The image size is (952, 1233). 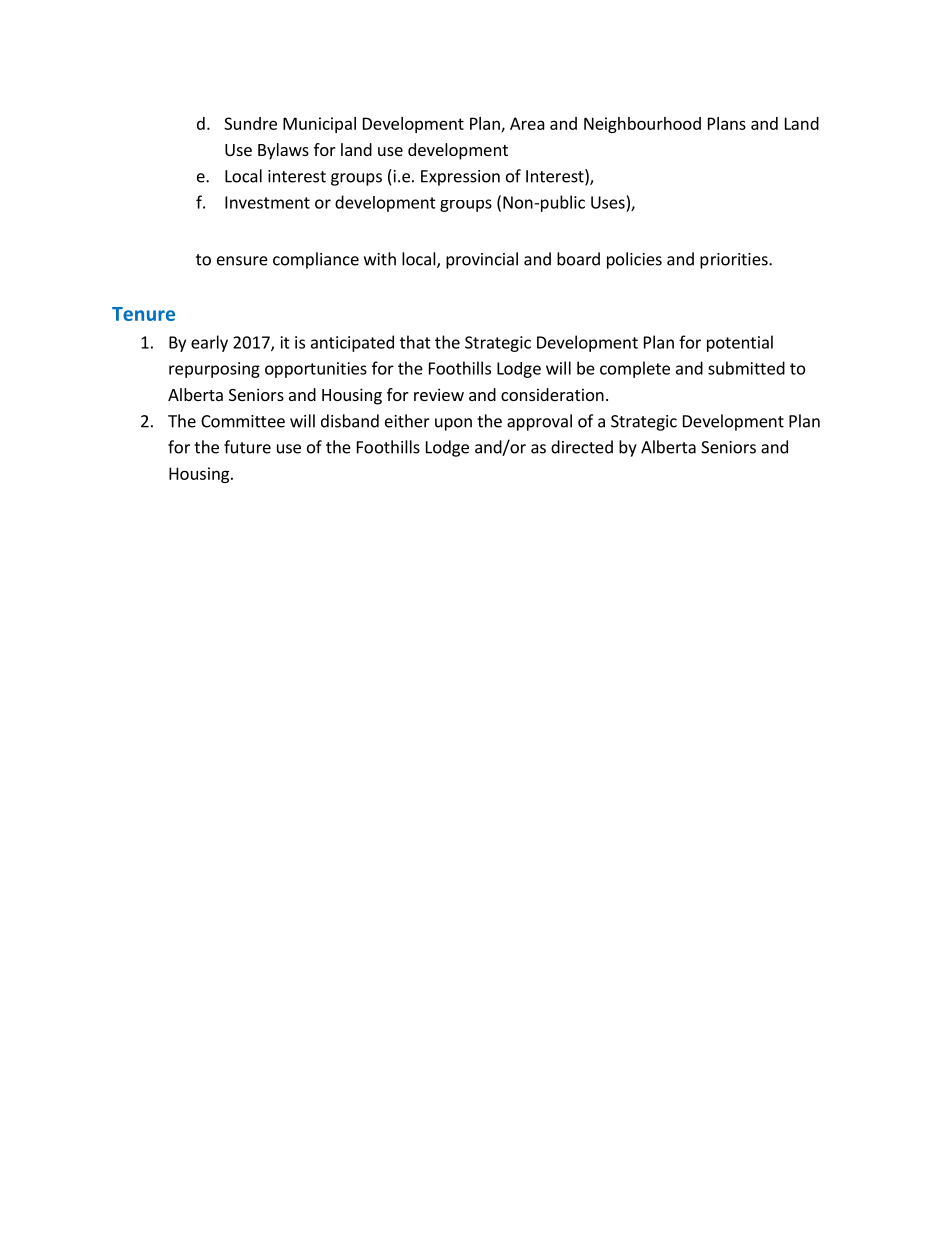 I want to click on Area, so click(x=527, y=123).
